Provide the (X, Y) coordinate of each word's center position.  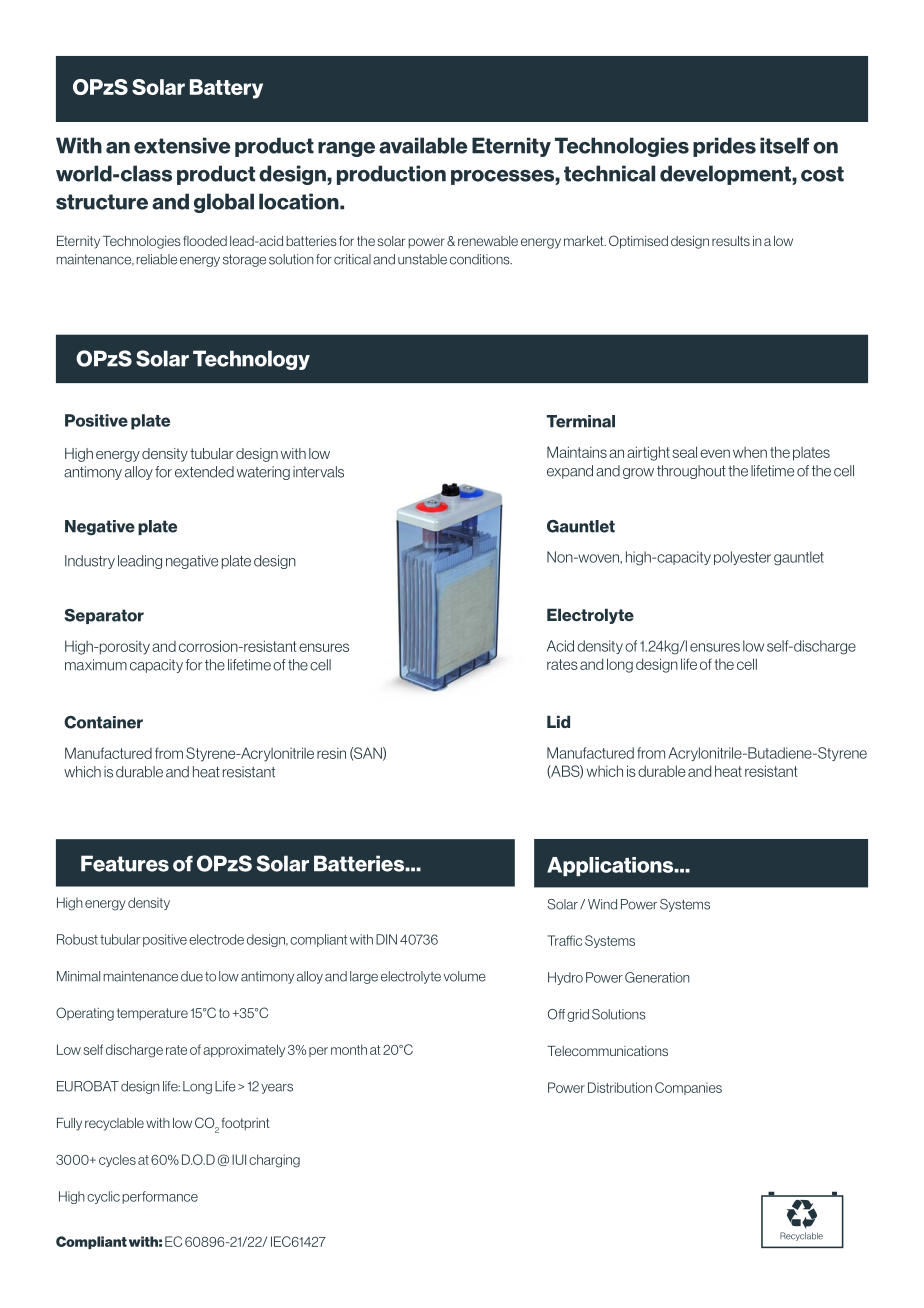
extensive (182, 145)
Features (125, 863)
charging (274, 1161)
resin (331, 753)
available (423, 145)
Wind (602, 904)
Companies (688, 1088)
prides (724, 147)
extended (204, 472)
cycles (117, 1160)
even (715, 453)
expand (570, 472)
